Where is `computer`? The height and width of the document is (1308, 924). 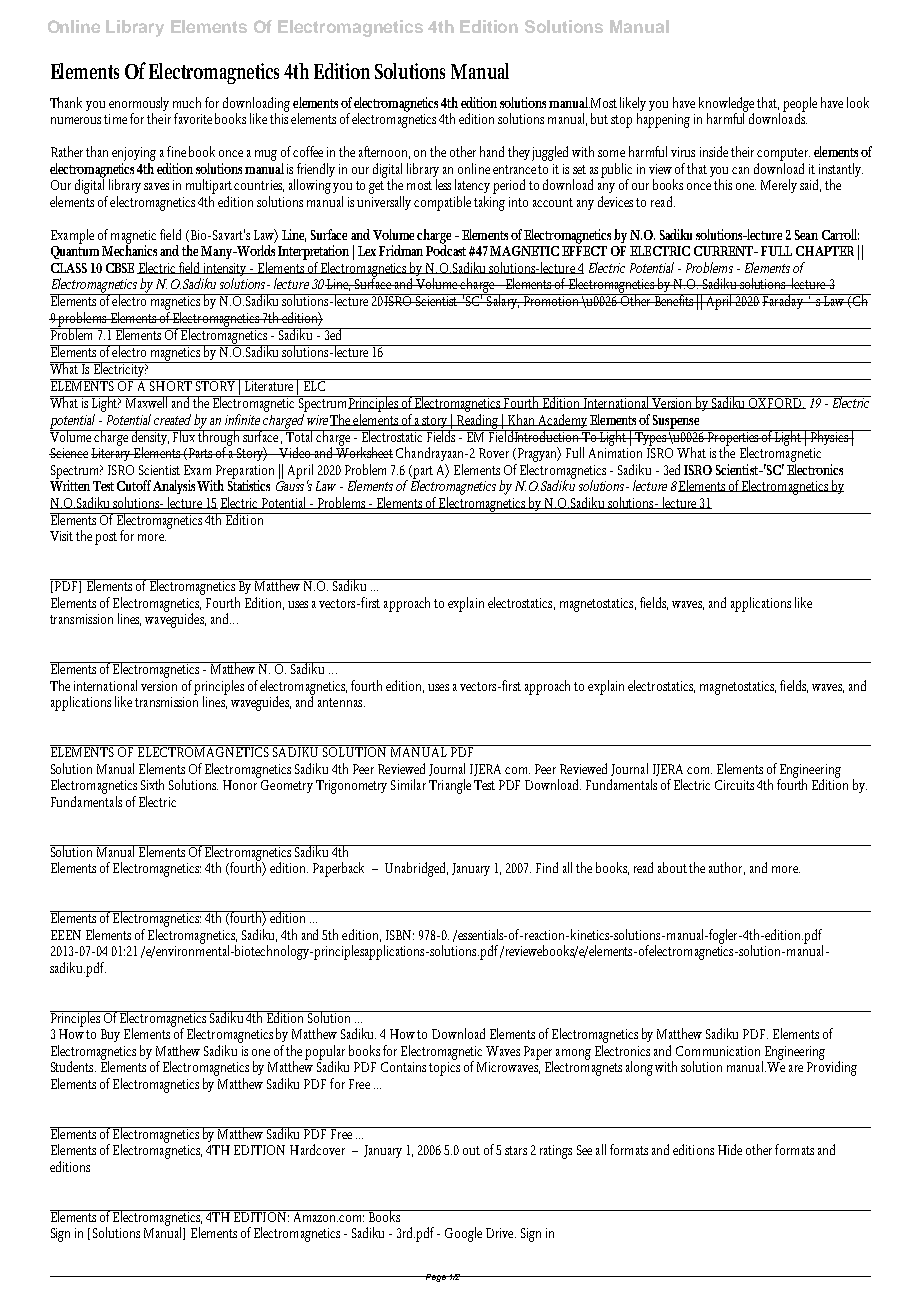 computer is located at coordinates (783, 154).
